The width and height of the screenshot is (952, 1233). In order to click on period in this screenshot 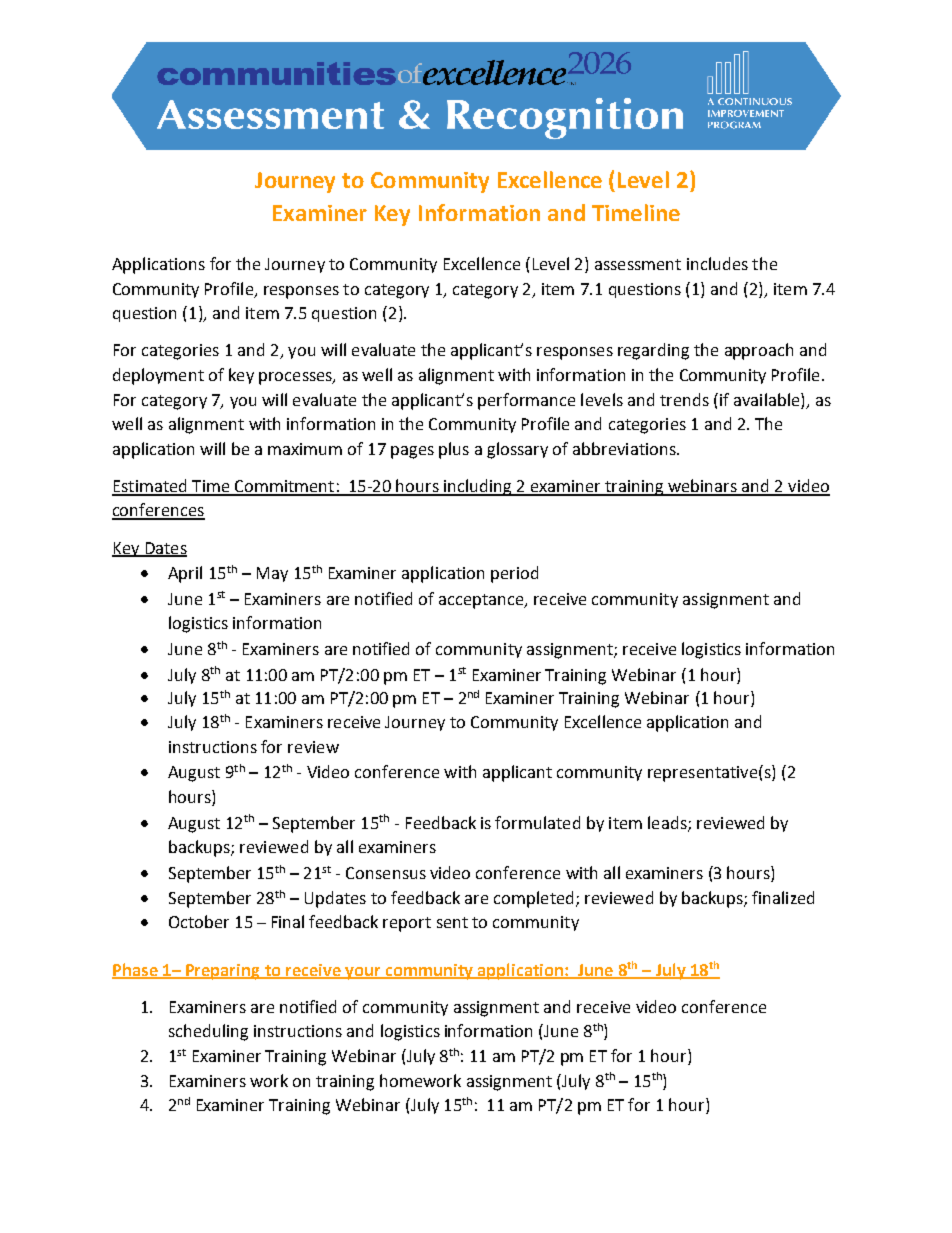, I will do `click(514, 574)`.
